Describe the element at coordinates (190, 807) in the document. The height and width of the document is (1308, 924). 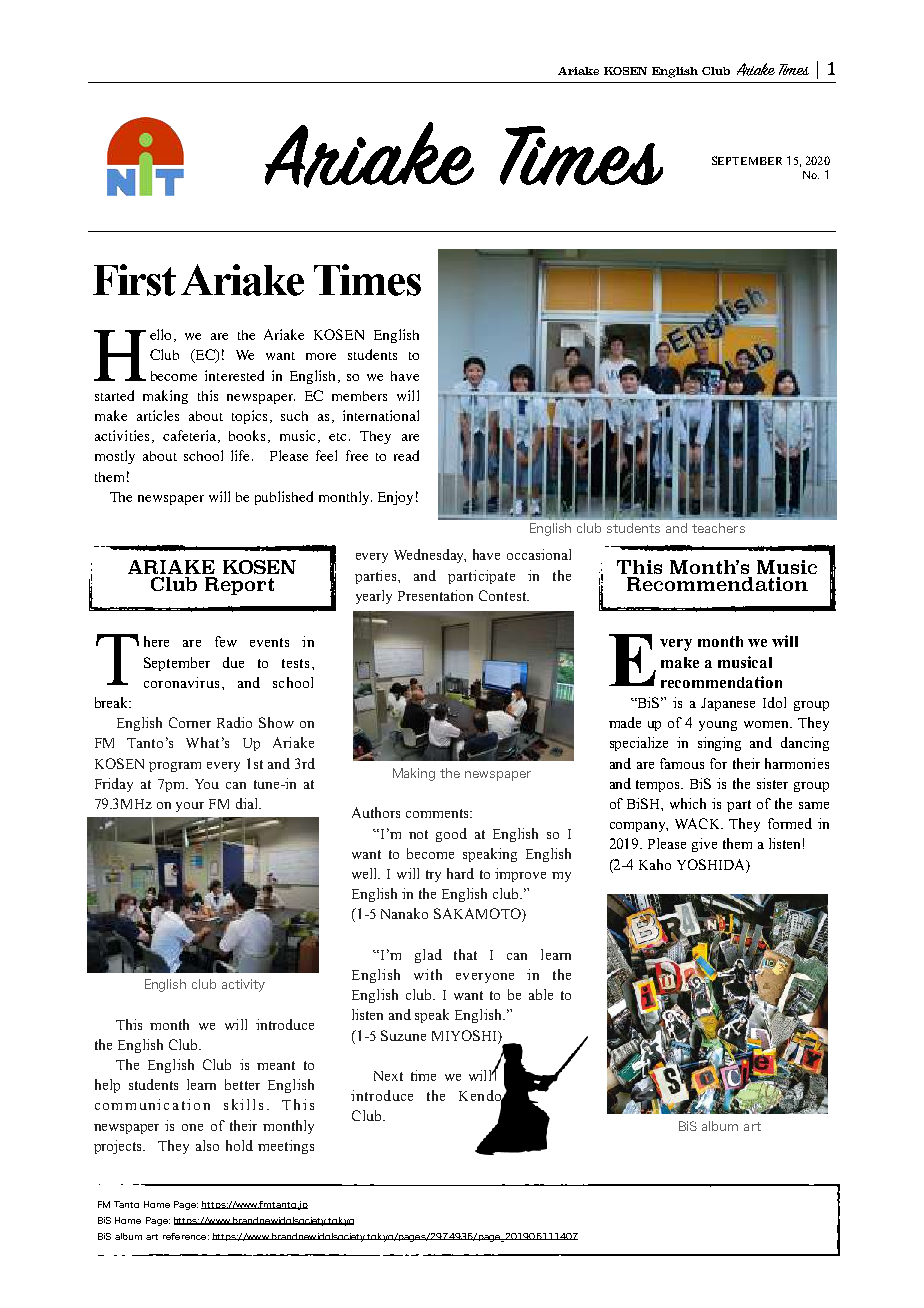
I see `your` at that location.
